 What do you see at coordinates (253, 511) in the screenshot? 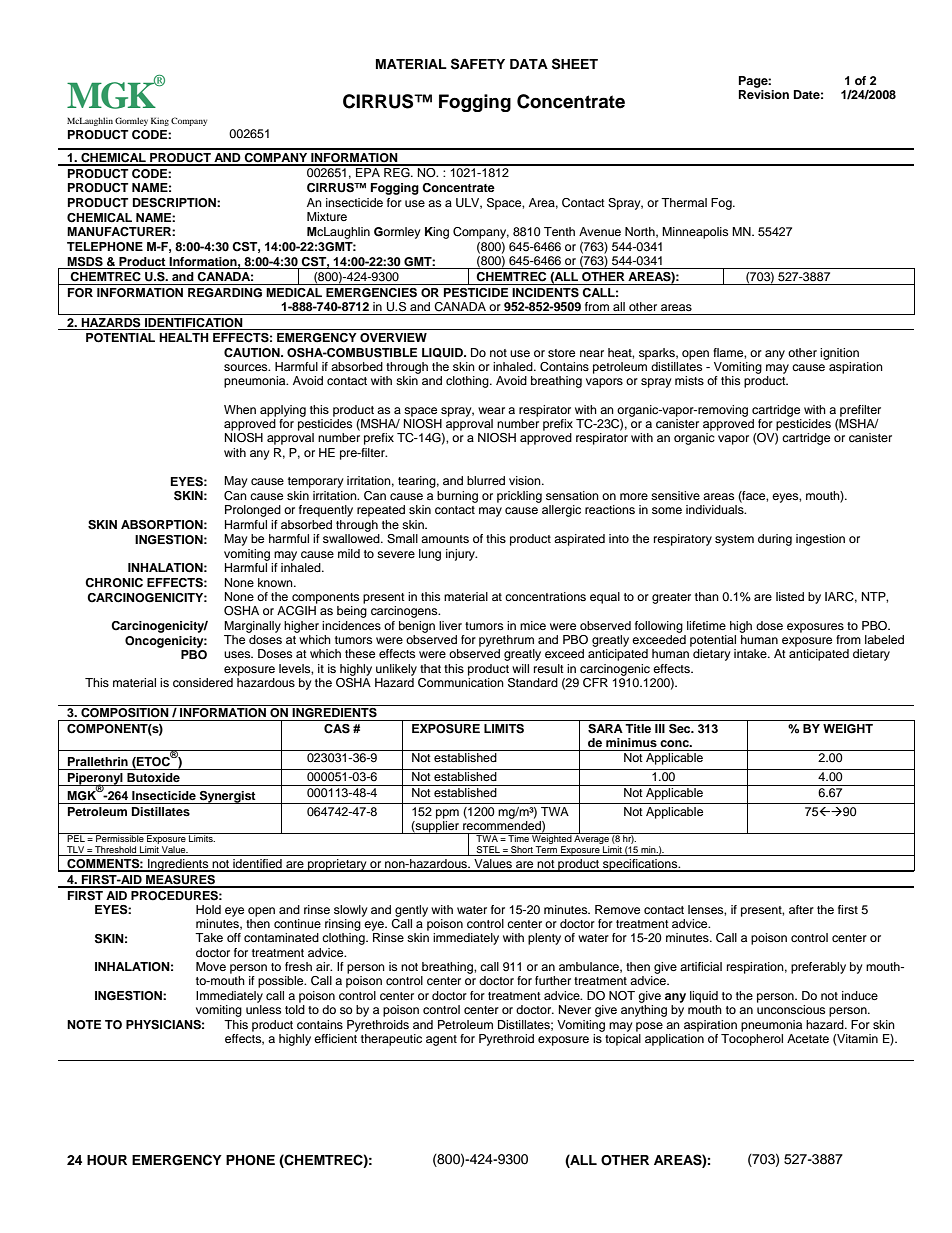
I see `Prolonged` at bounding box center [253, 511].
